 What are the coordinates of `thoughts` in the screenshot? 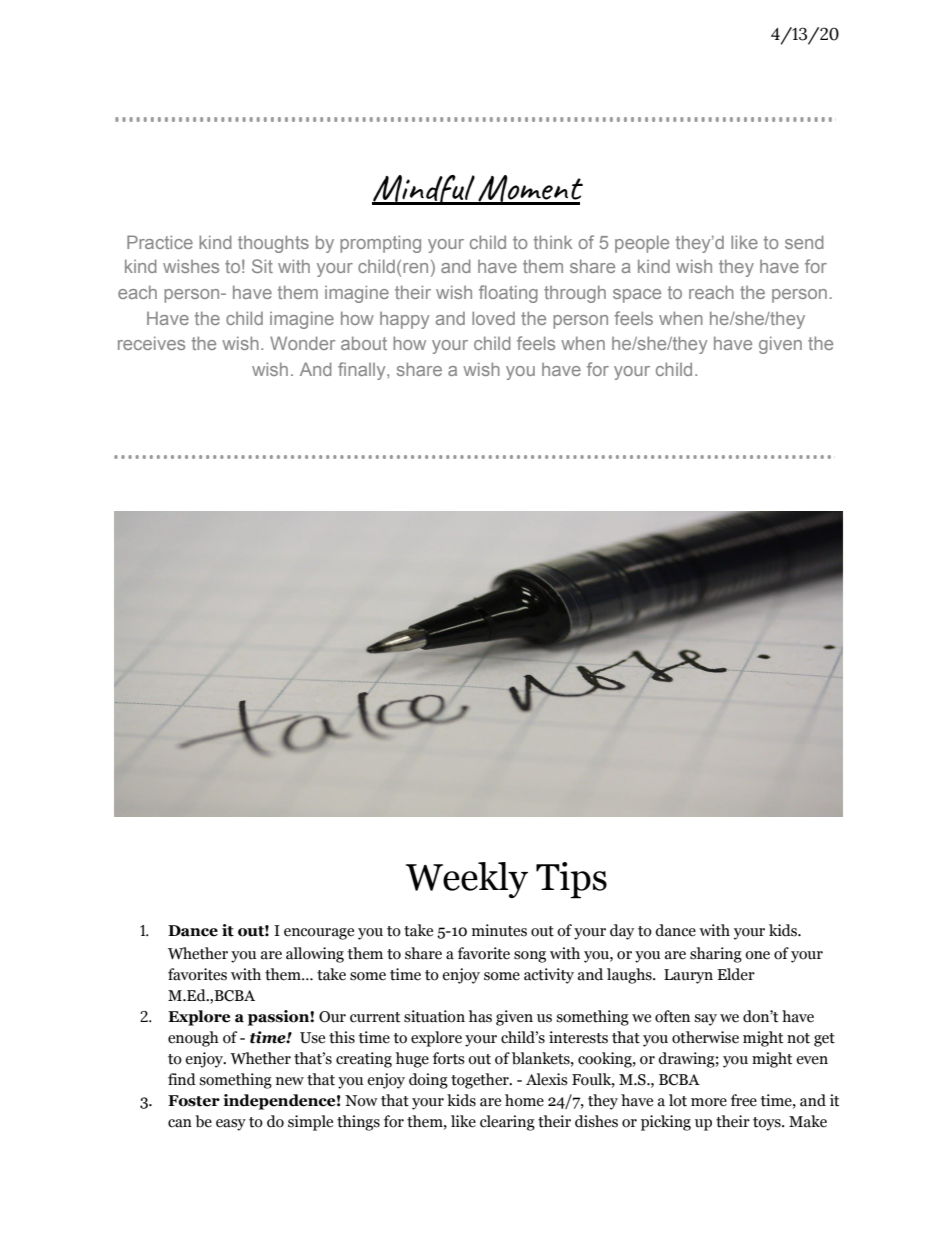 It's located at (273, 244).
